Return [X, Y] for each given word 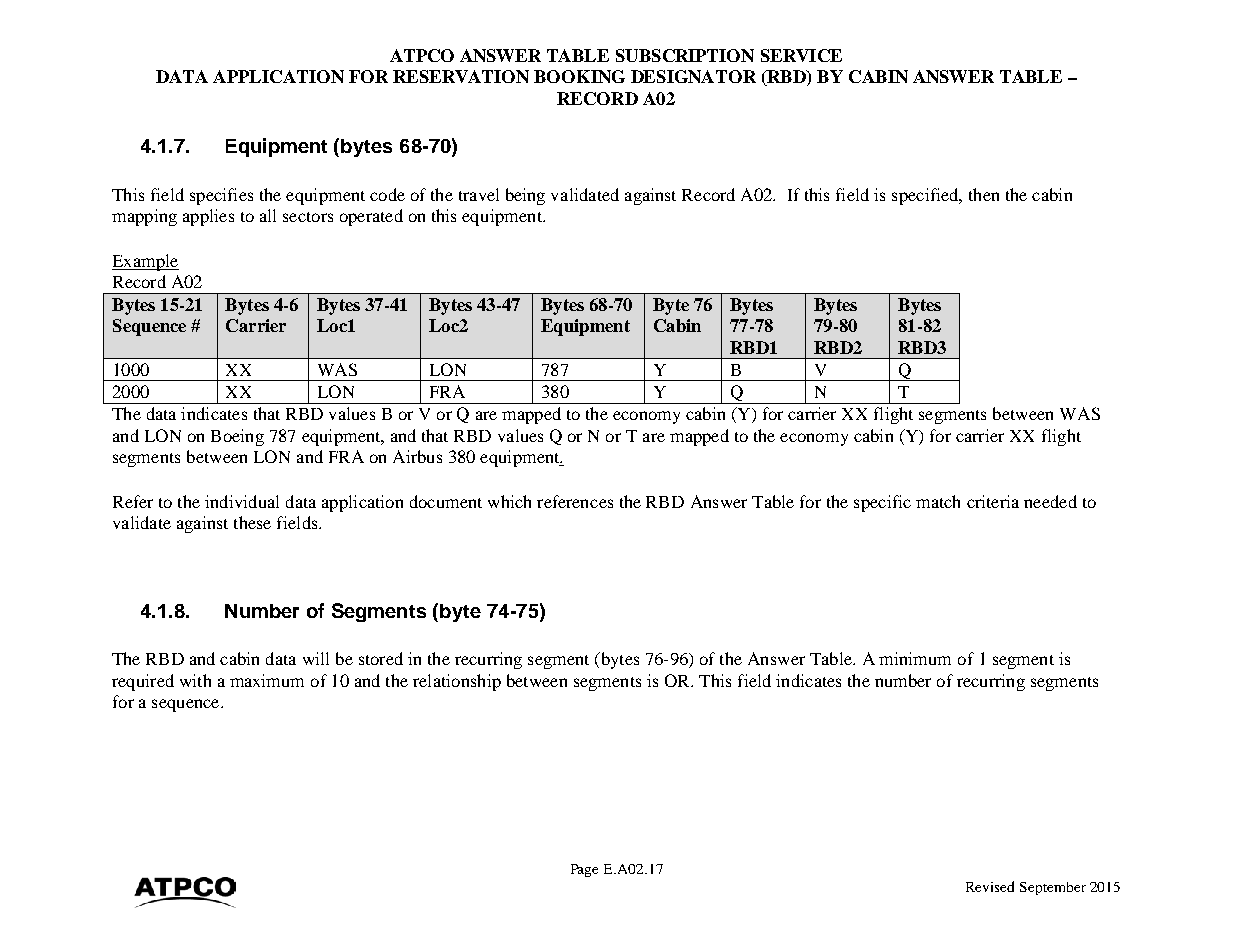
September [1053, 888]
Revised [990, 886]
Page [584, 870]
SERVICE [801, 55]
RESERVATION [461, 76]
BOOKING [579, 76]
